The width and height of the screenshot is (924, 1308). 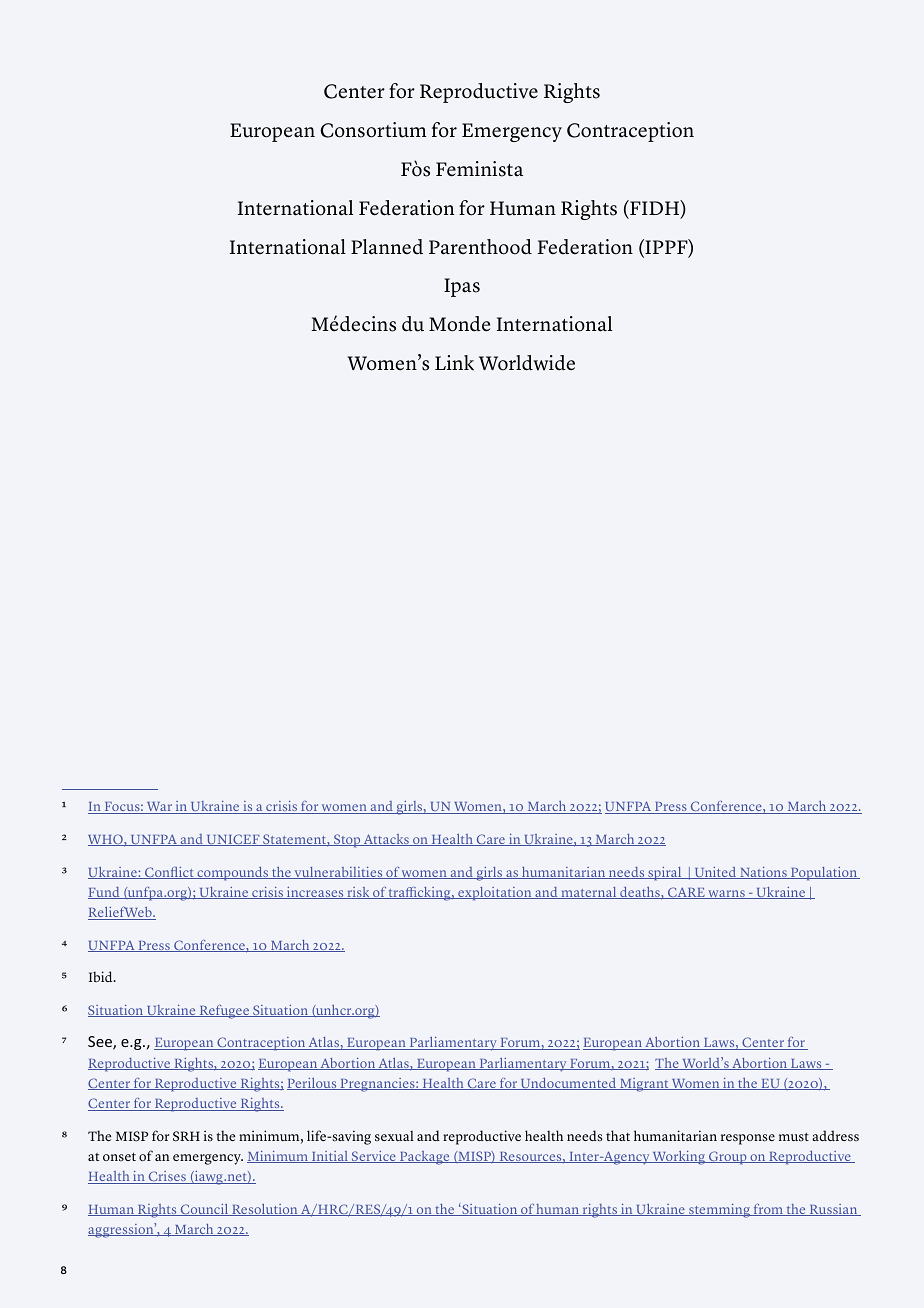 I want to click on Package, so click(x=425, y=1158).
